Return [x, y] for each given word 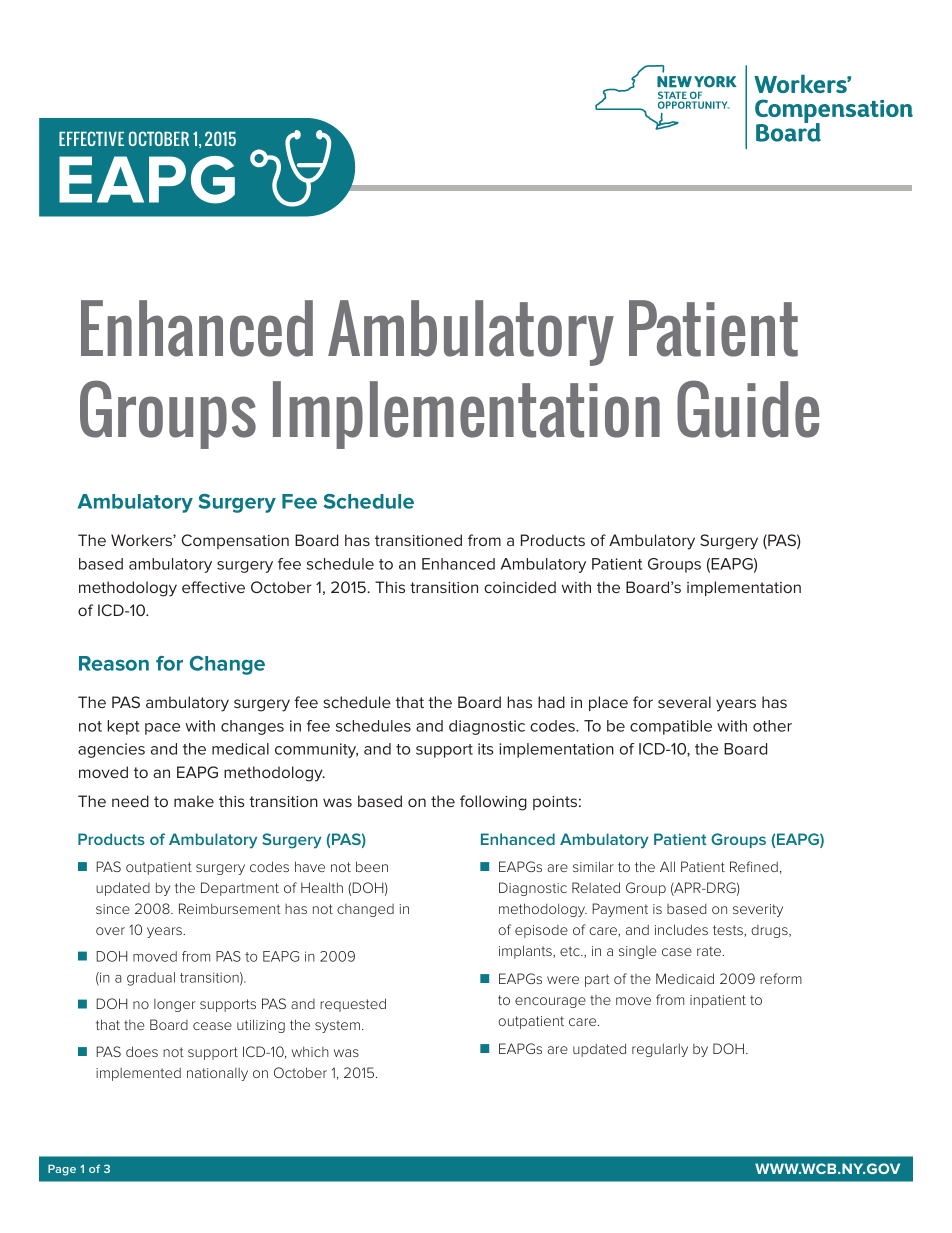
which [310, 1051]
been [372, 866]
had [551, 702]
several [684, 702]
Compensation [235, 541]
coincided [520, 587]
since [113, 909]
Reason [114, 663]
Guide [748, 409]
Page [62, 1170]
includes [681, 929]
